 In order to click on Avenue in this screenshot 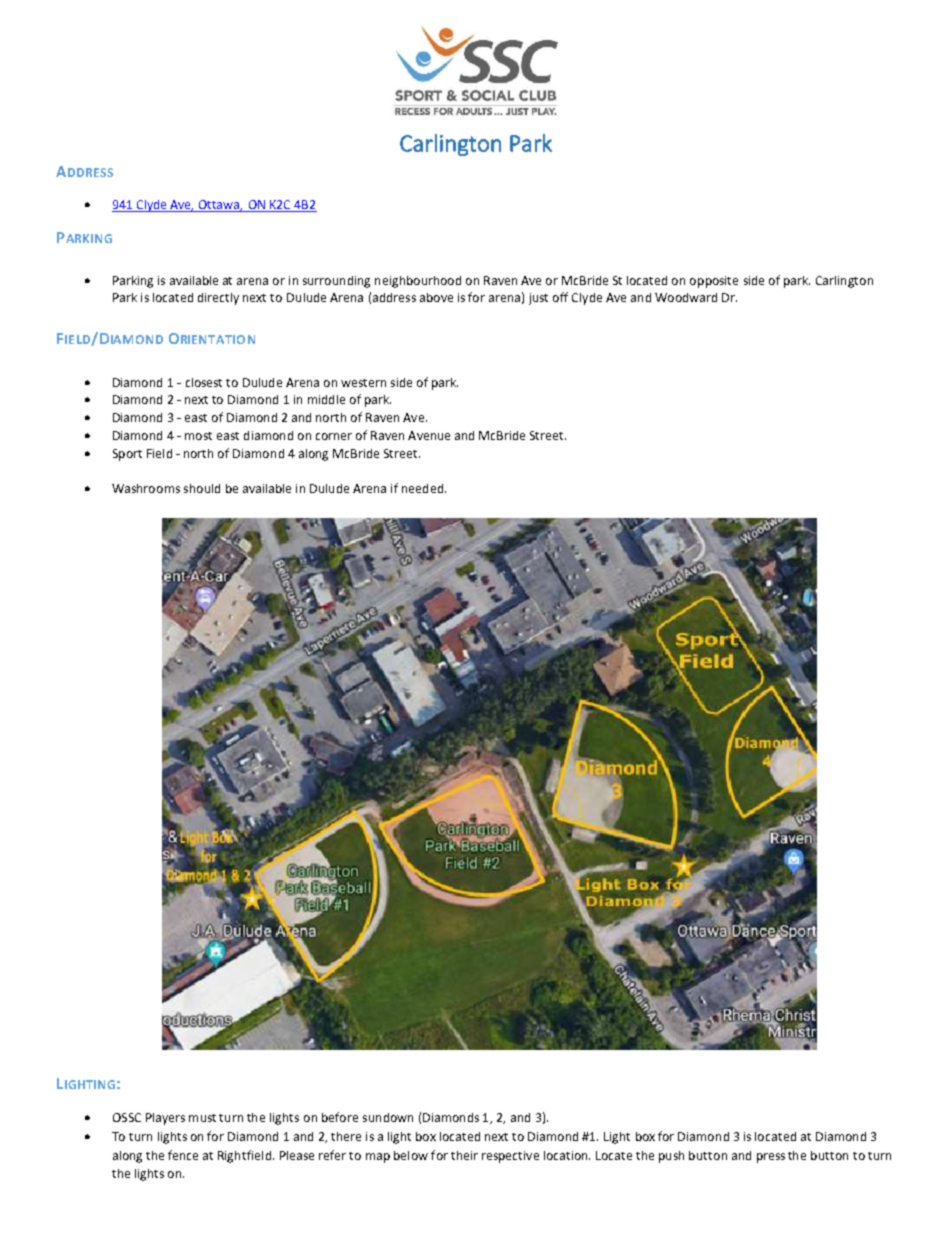, I will do `click(429, 435)`.
